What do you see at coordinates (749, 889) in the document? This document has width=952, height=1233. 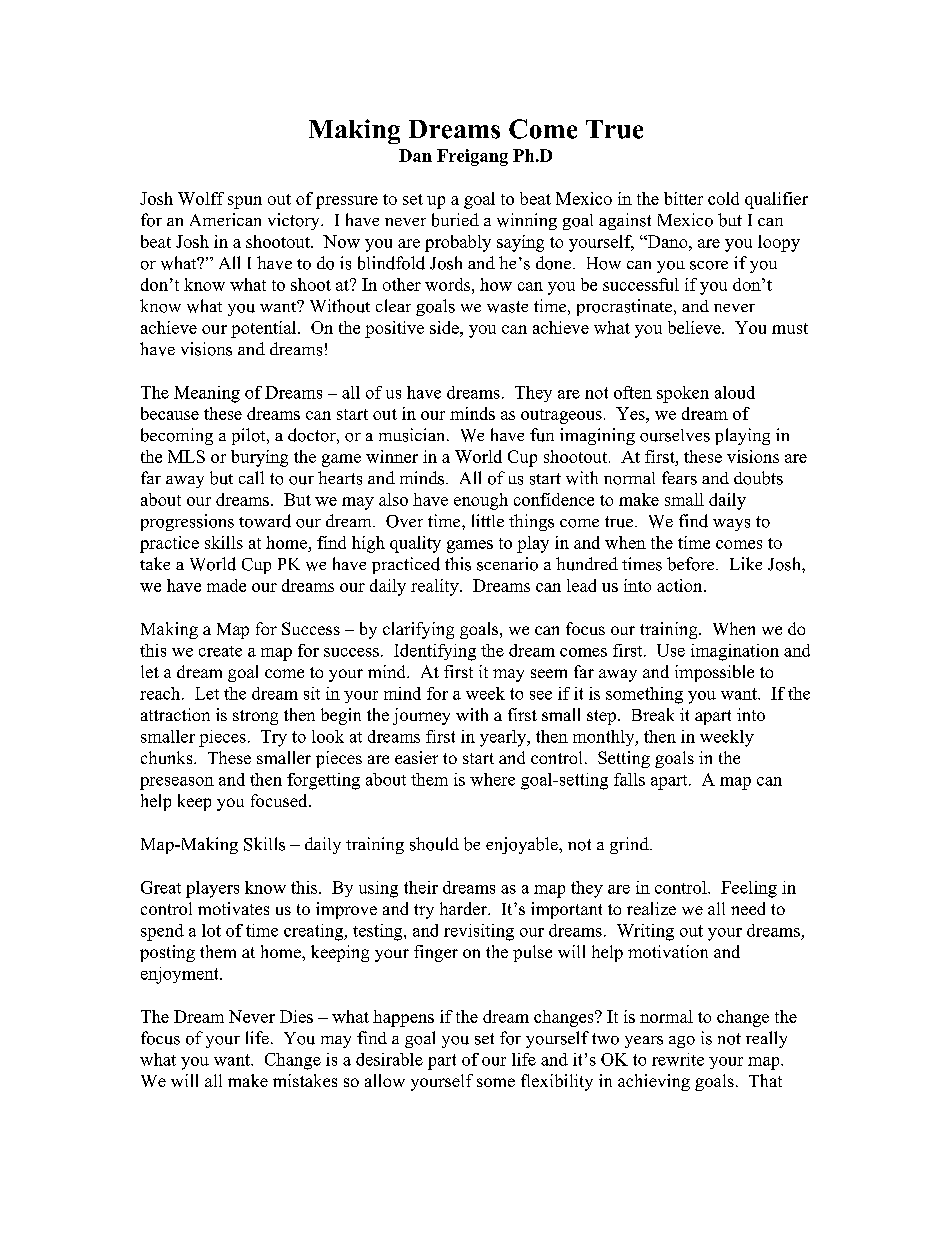 I see `Feeling` at bounding box center [749, 889].
